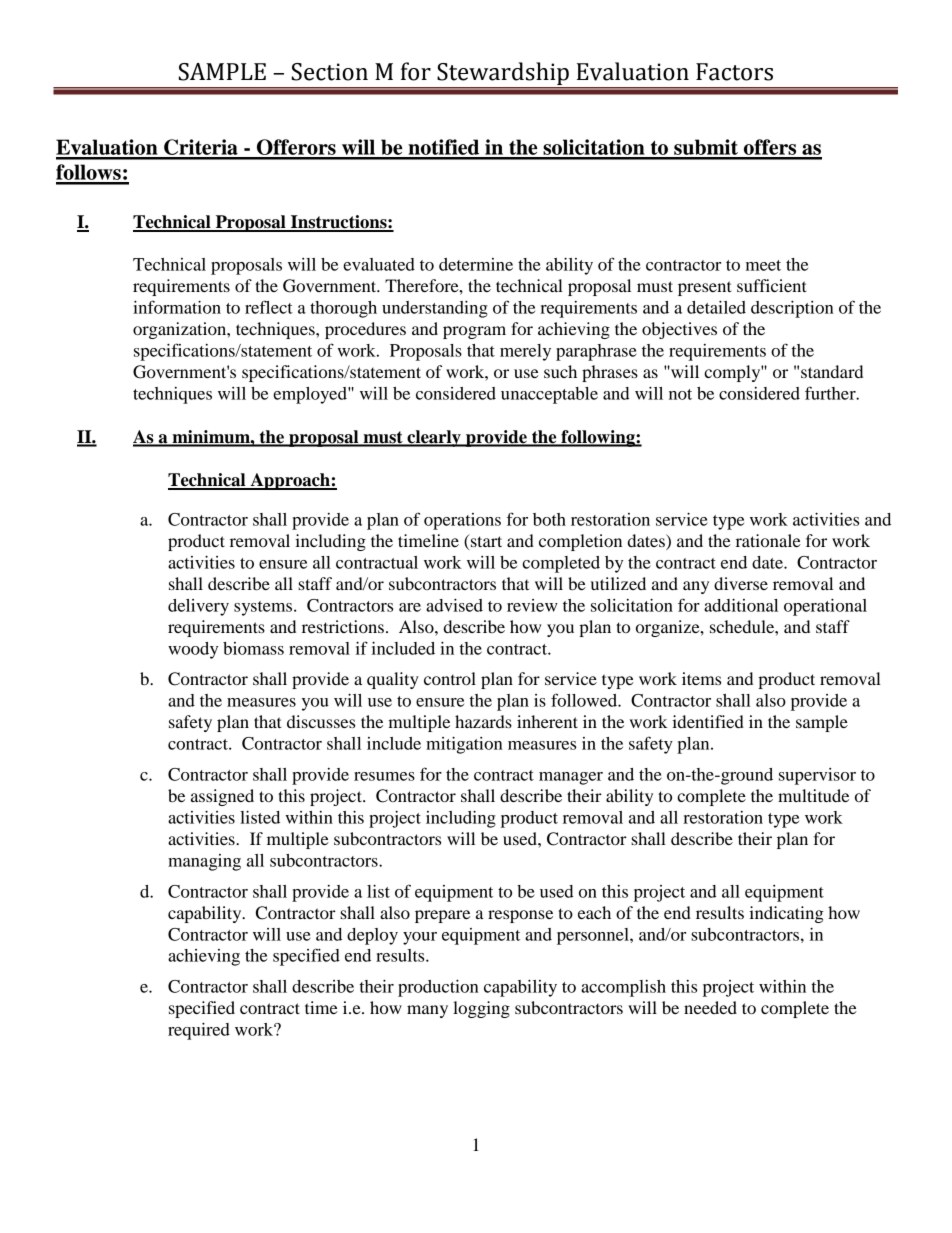 This screenshot has width=952, height=1233. I want to click on needed, so click(710, 1007).
